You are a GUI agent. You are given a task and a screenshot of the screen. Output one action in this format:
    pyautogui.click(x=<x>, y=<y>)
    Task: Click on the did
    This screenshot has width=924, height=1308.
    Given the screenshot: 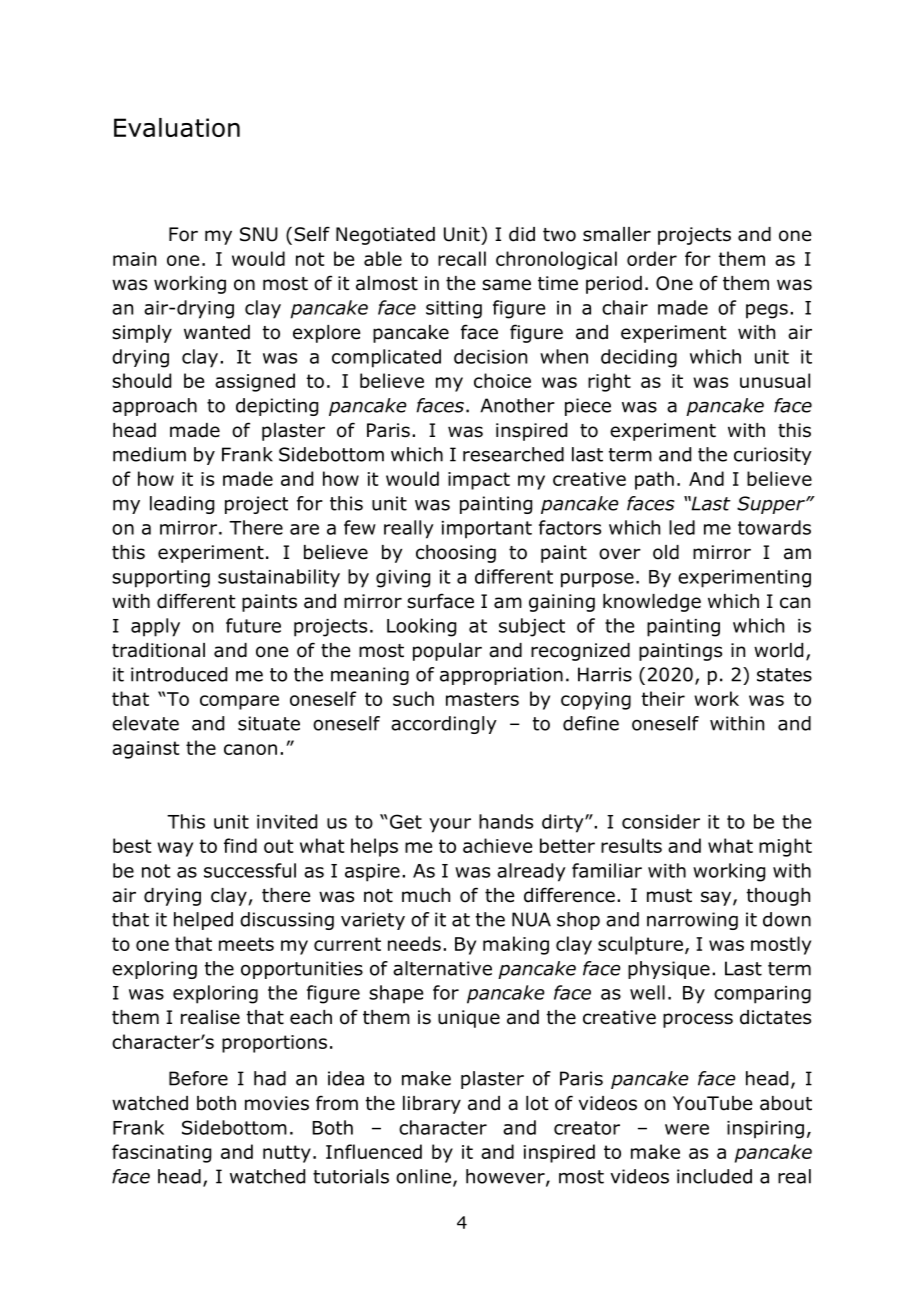 What is the action you would take?
    pyautogui.click(x=522, y=234)
